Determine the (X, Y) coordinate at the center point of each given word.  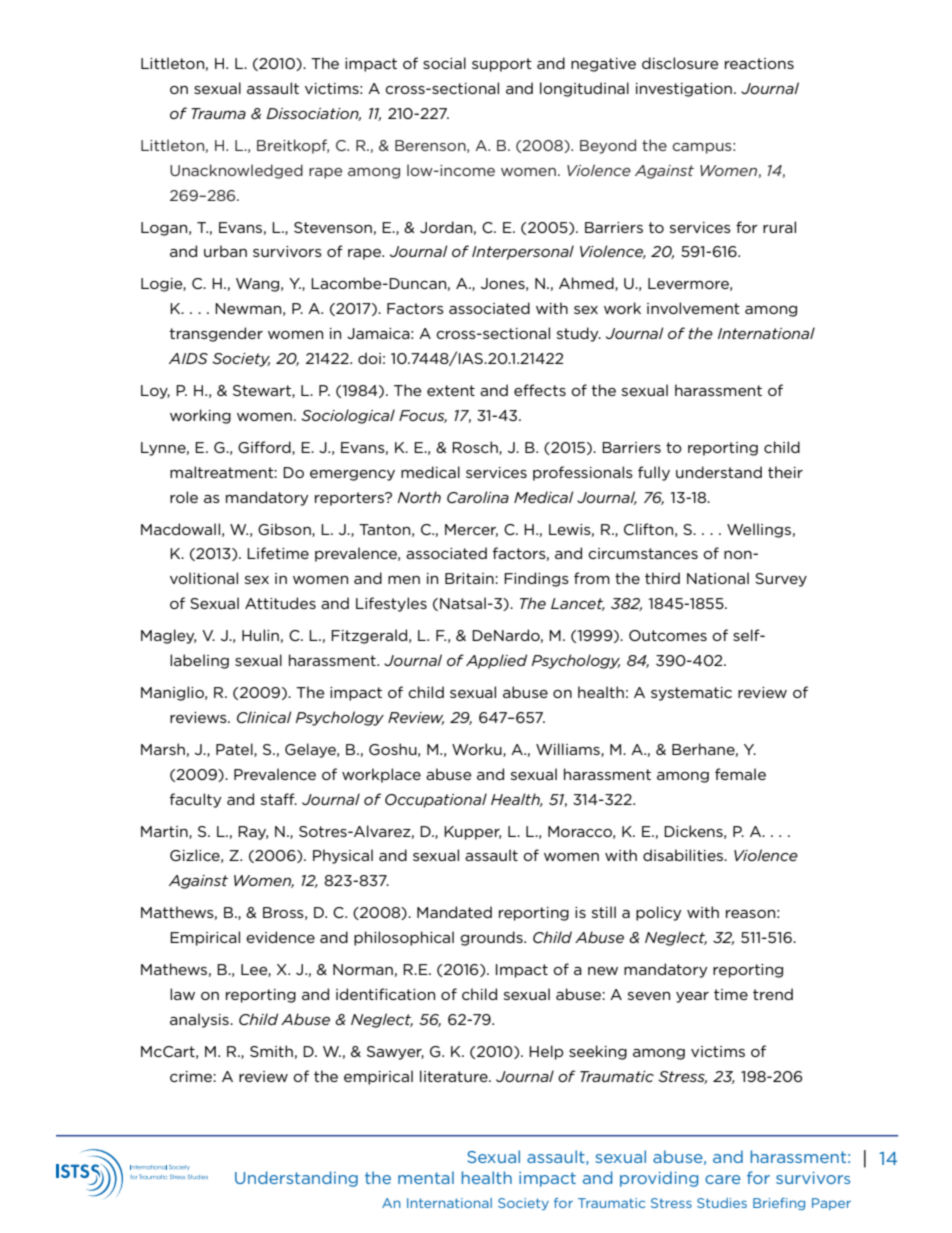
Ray (253, 833)
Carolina (478, 497)
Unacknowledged (236, 171)
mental (426, 1177)
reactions (759, 63)
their (785, 472)
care (723, 1179)
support (502, 65)
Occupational (436, 800)
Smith (271, 1051)
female (740, 774)
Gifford (265, 448)
